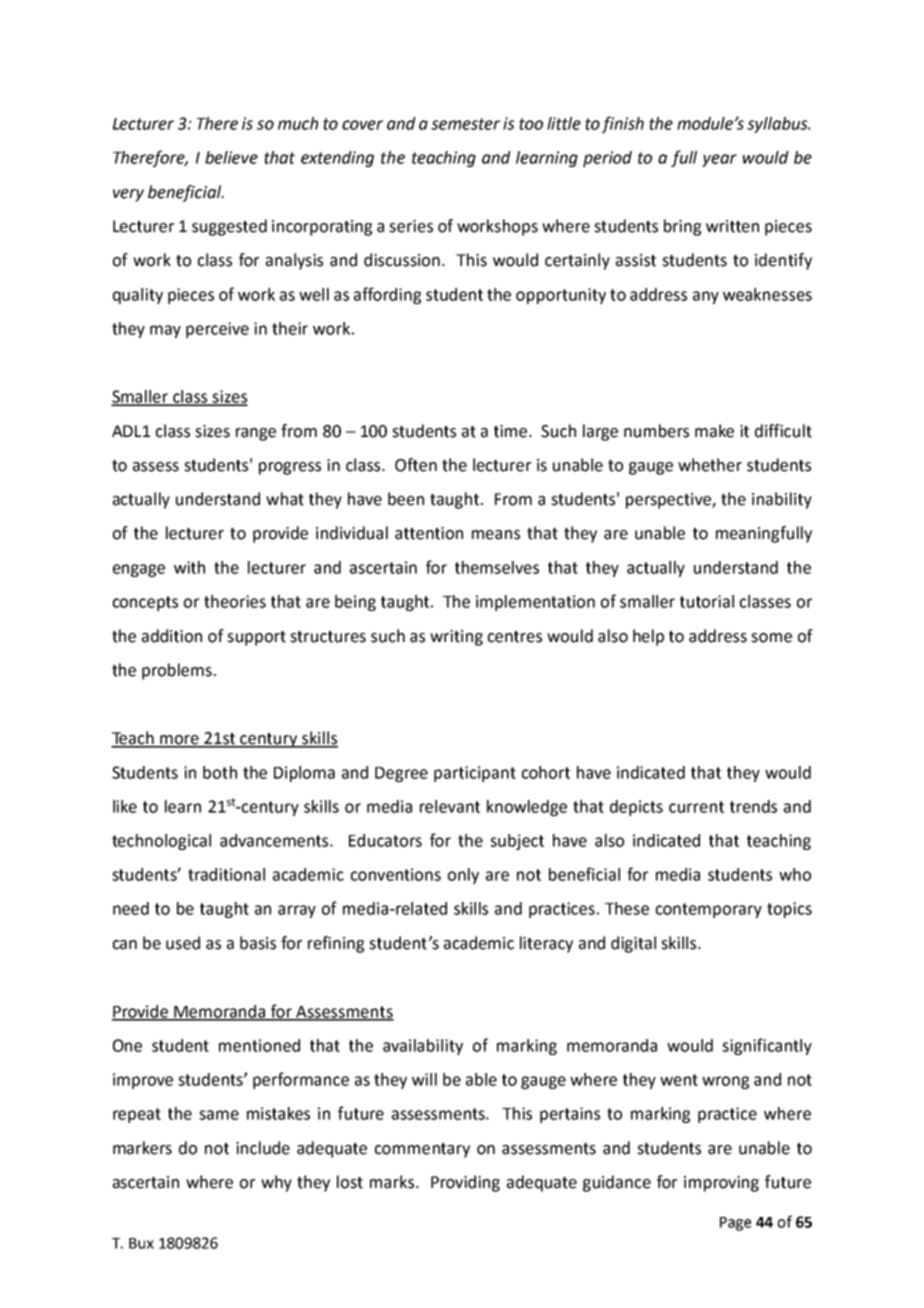 The height and width of the screenshot is (1308, 924). What do you see at coordinates (719, 160) in the screenshot?
I see `year` at bounding box center [719, 160].
